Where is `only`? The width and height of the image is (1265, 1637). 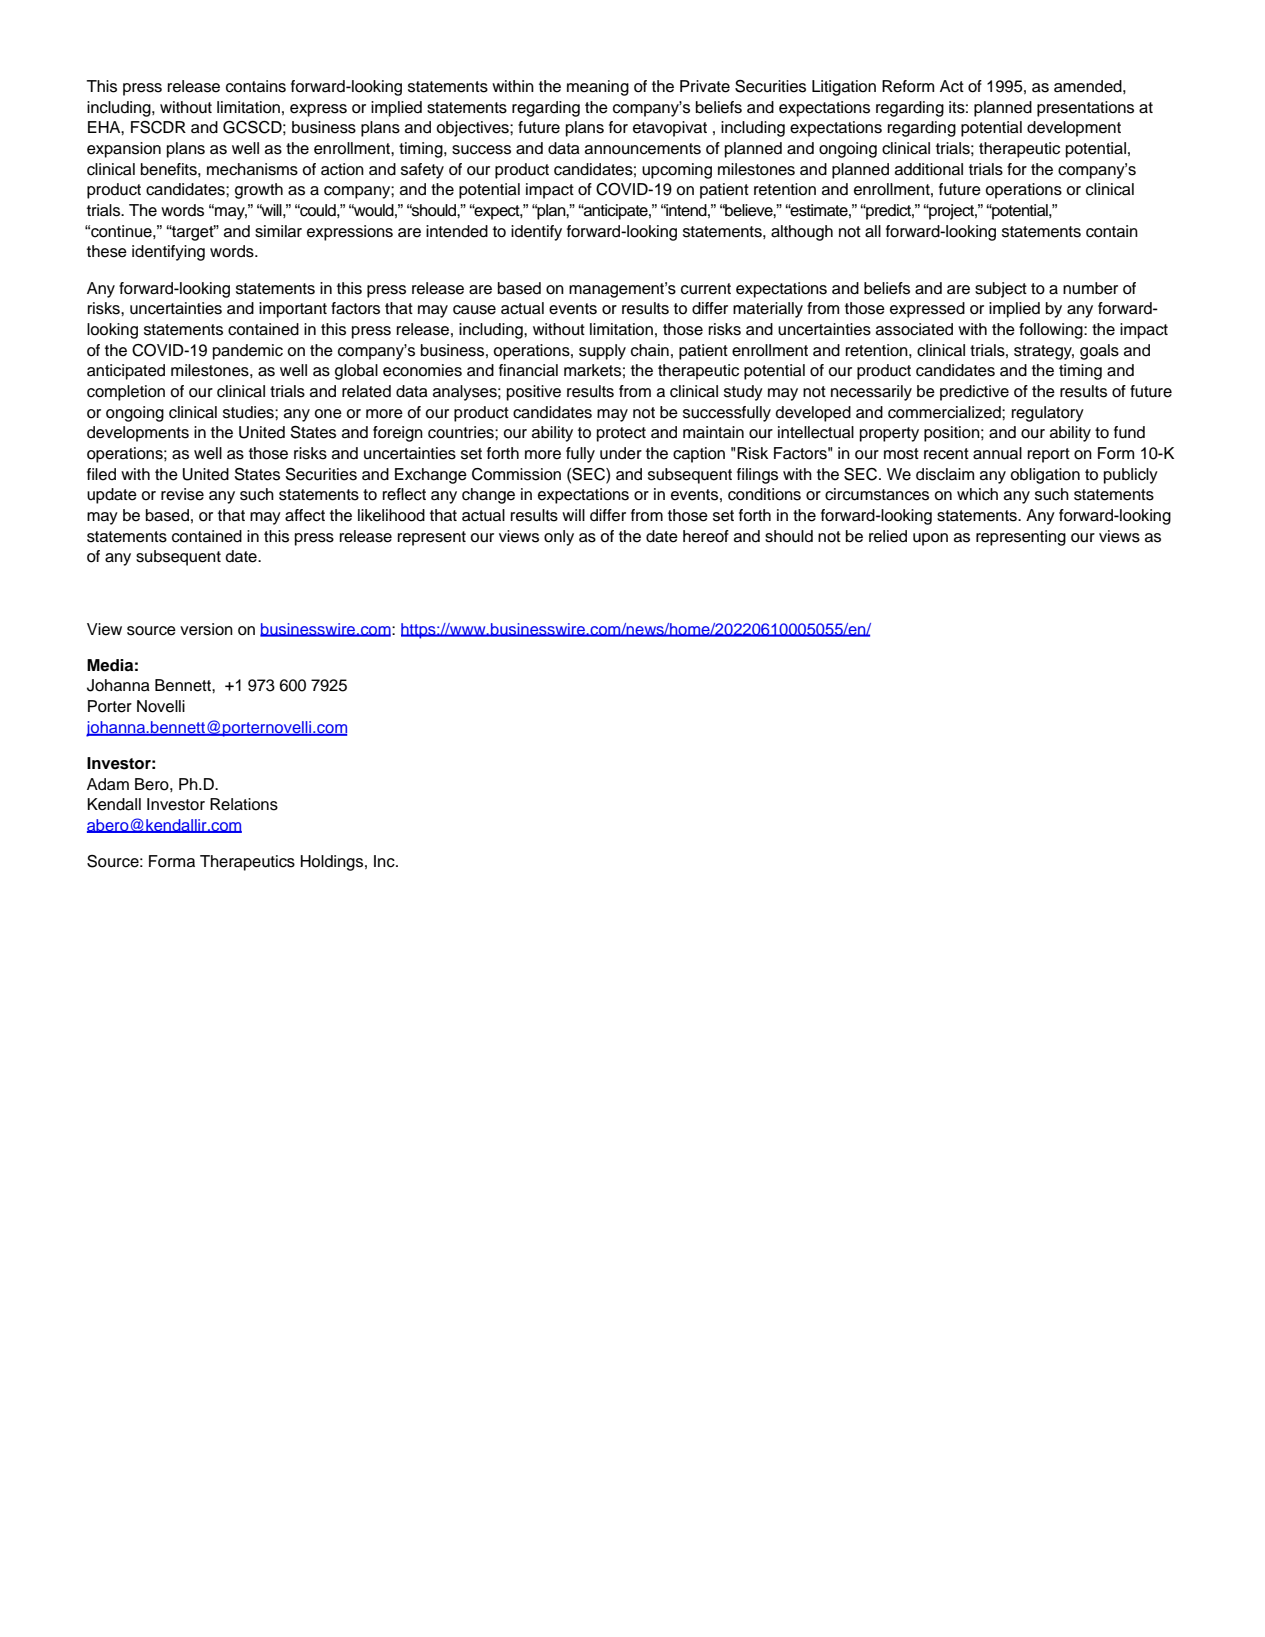 only is located at coordinates (559, 538).
